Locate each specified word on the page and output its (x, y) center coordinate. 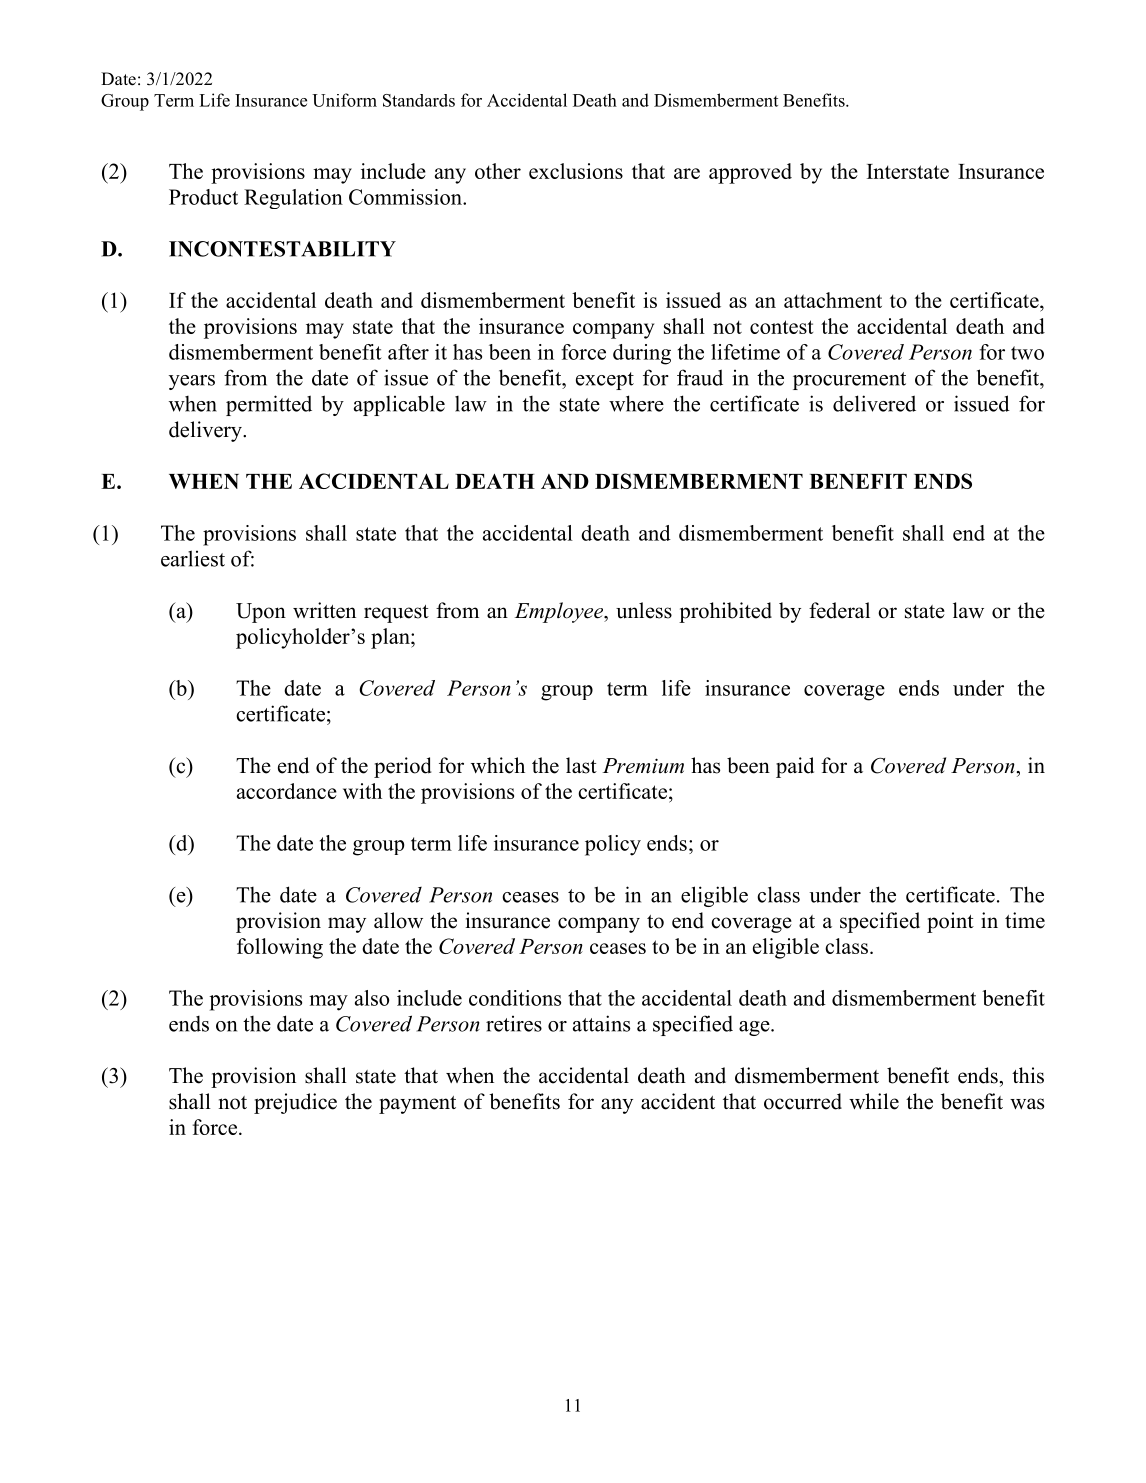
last (581, 765)
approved (750, 173)
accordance (287, 791)
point (950, 922)
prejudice (295, 1103)
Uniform (344, 100)
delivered (874, 403)
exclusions (576, 171)
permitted (269, 405)
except (605, 381)
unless (644, 610)
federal (839, 610)
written (324, 610)
